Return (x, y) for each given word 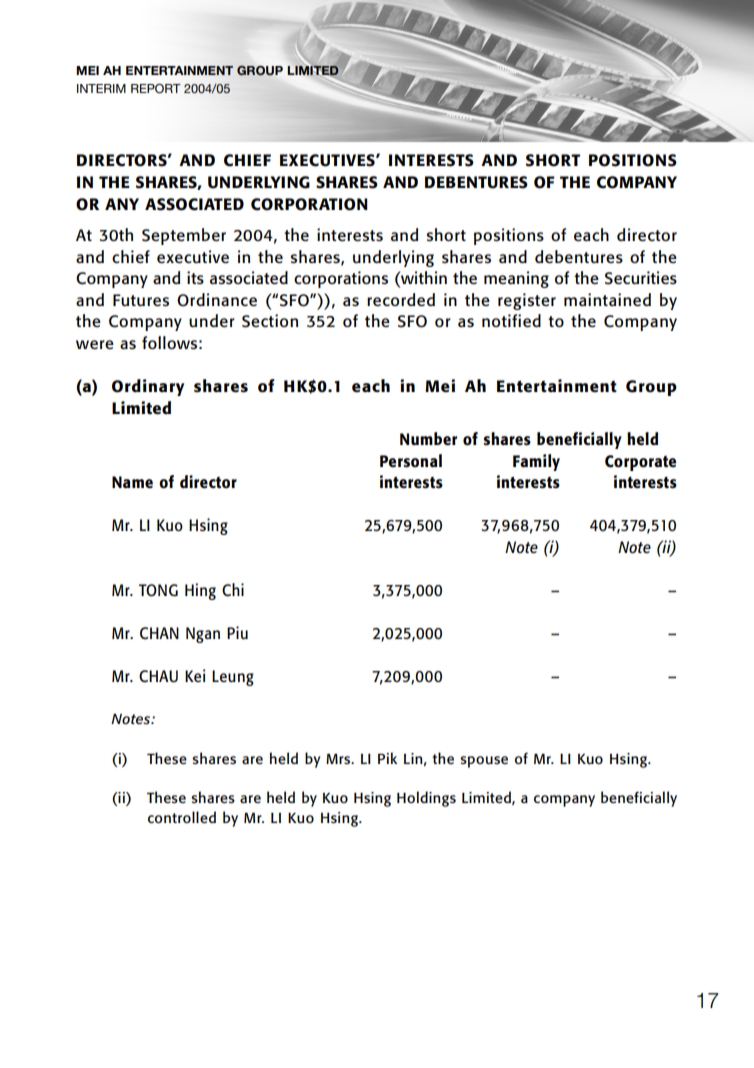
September (184, 236)
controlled (182, 817)
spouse (484, 762)
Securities (641, 278)
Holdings (426, 799)
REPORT (156, 89)
